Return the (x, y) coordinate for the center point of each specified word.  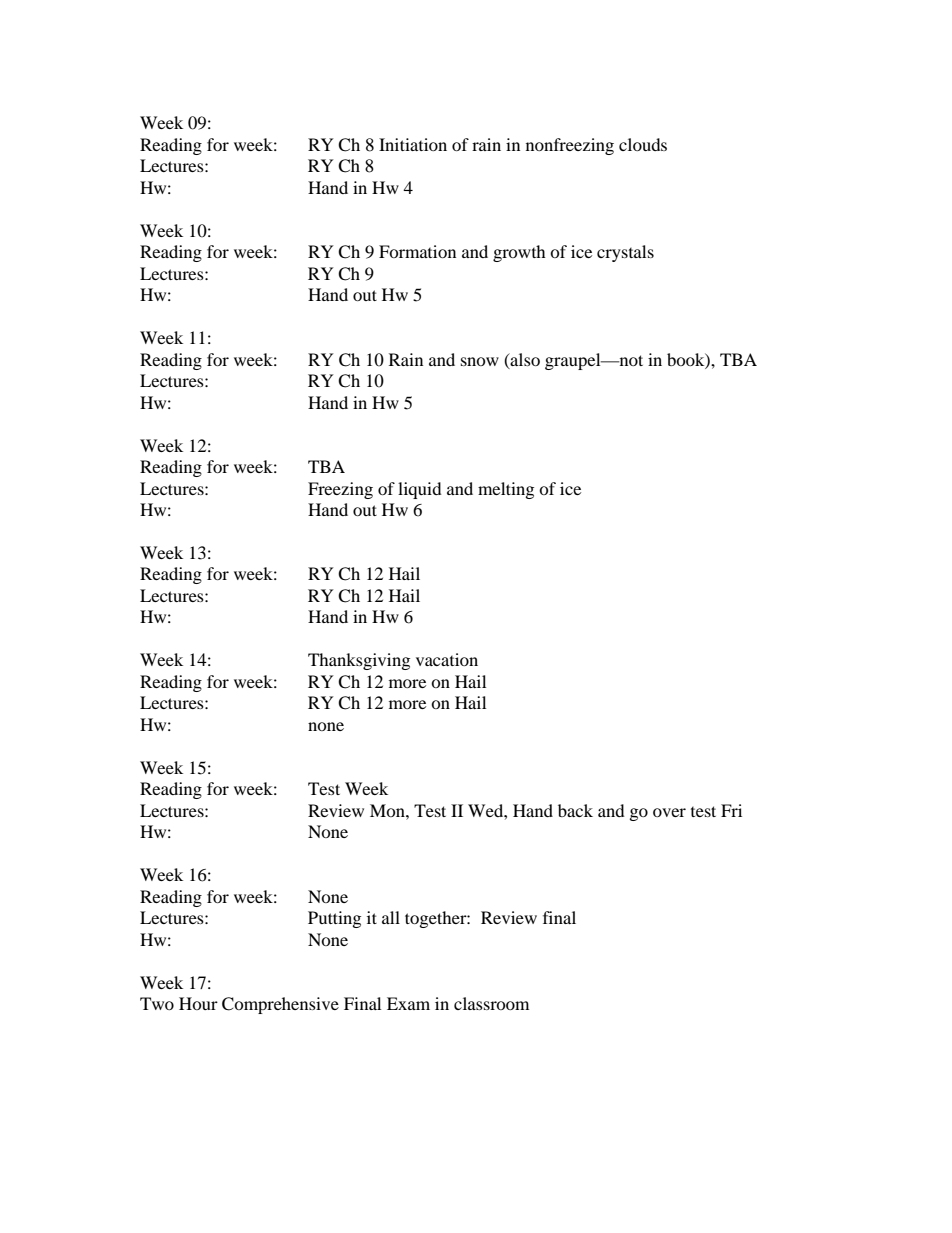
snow (480, 361)
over (669, 812)
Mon (388, 810)
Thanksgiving (359, 661)
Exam (408, 1003)
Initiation (413, 144)
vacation (447, 659)
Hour (198, 1003)
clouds (643, 144)
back (575, 810)
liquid (420, 490)
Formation (417, 251)
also (524, 359)
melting (506, 490)
